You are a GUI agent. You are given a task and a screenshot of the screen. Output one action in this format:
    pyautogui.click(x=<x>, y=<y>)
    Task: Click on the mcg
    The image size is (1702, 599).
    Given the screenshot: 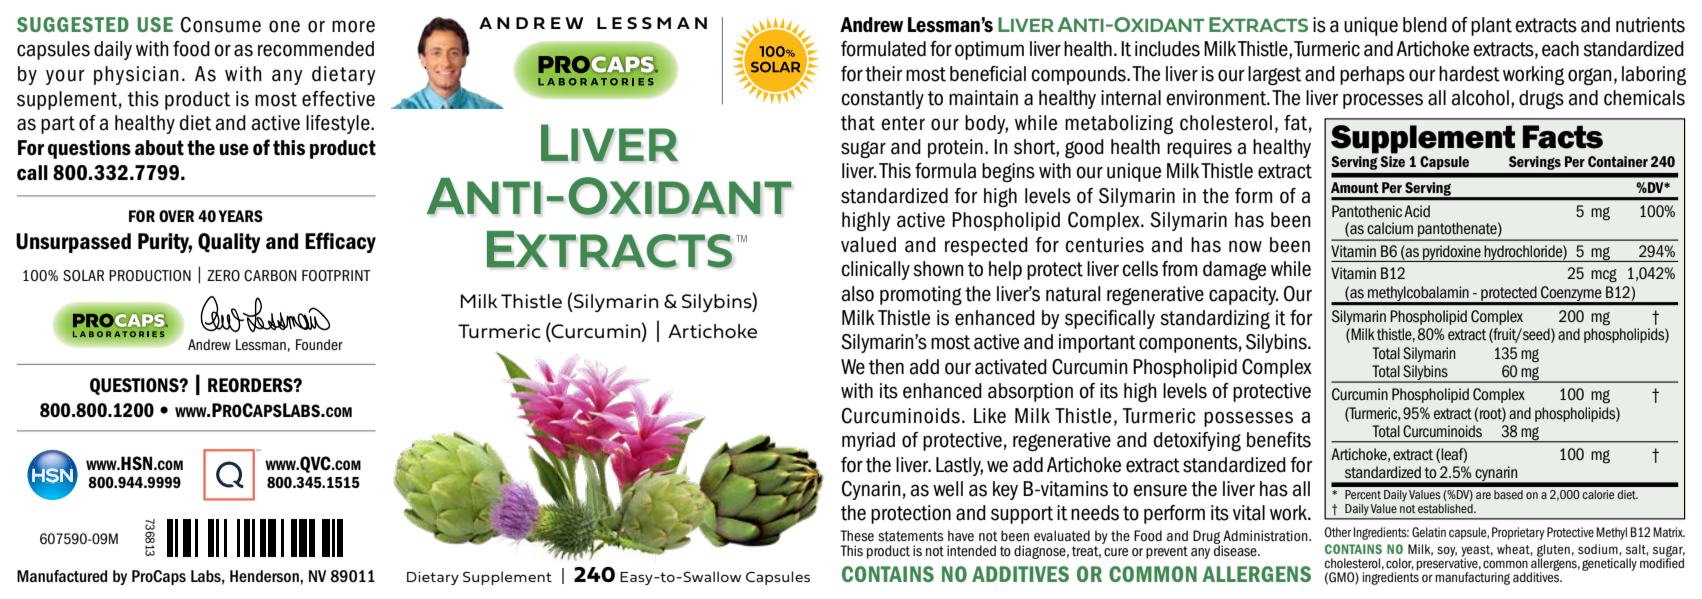 What is the action you would take?
    pyautogui.click(x=1604, y=276)
